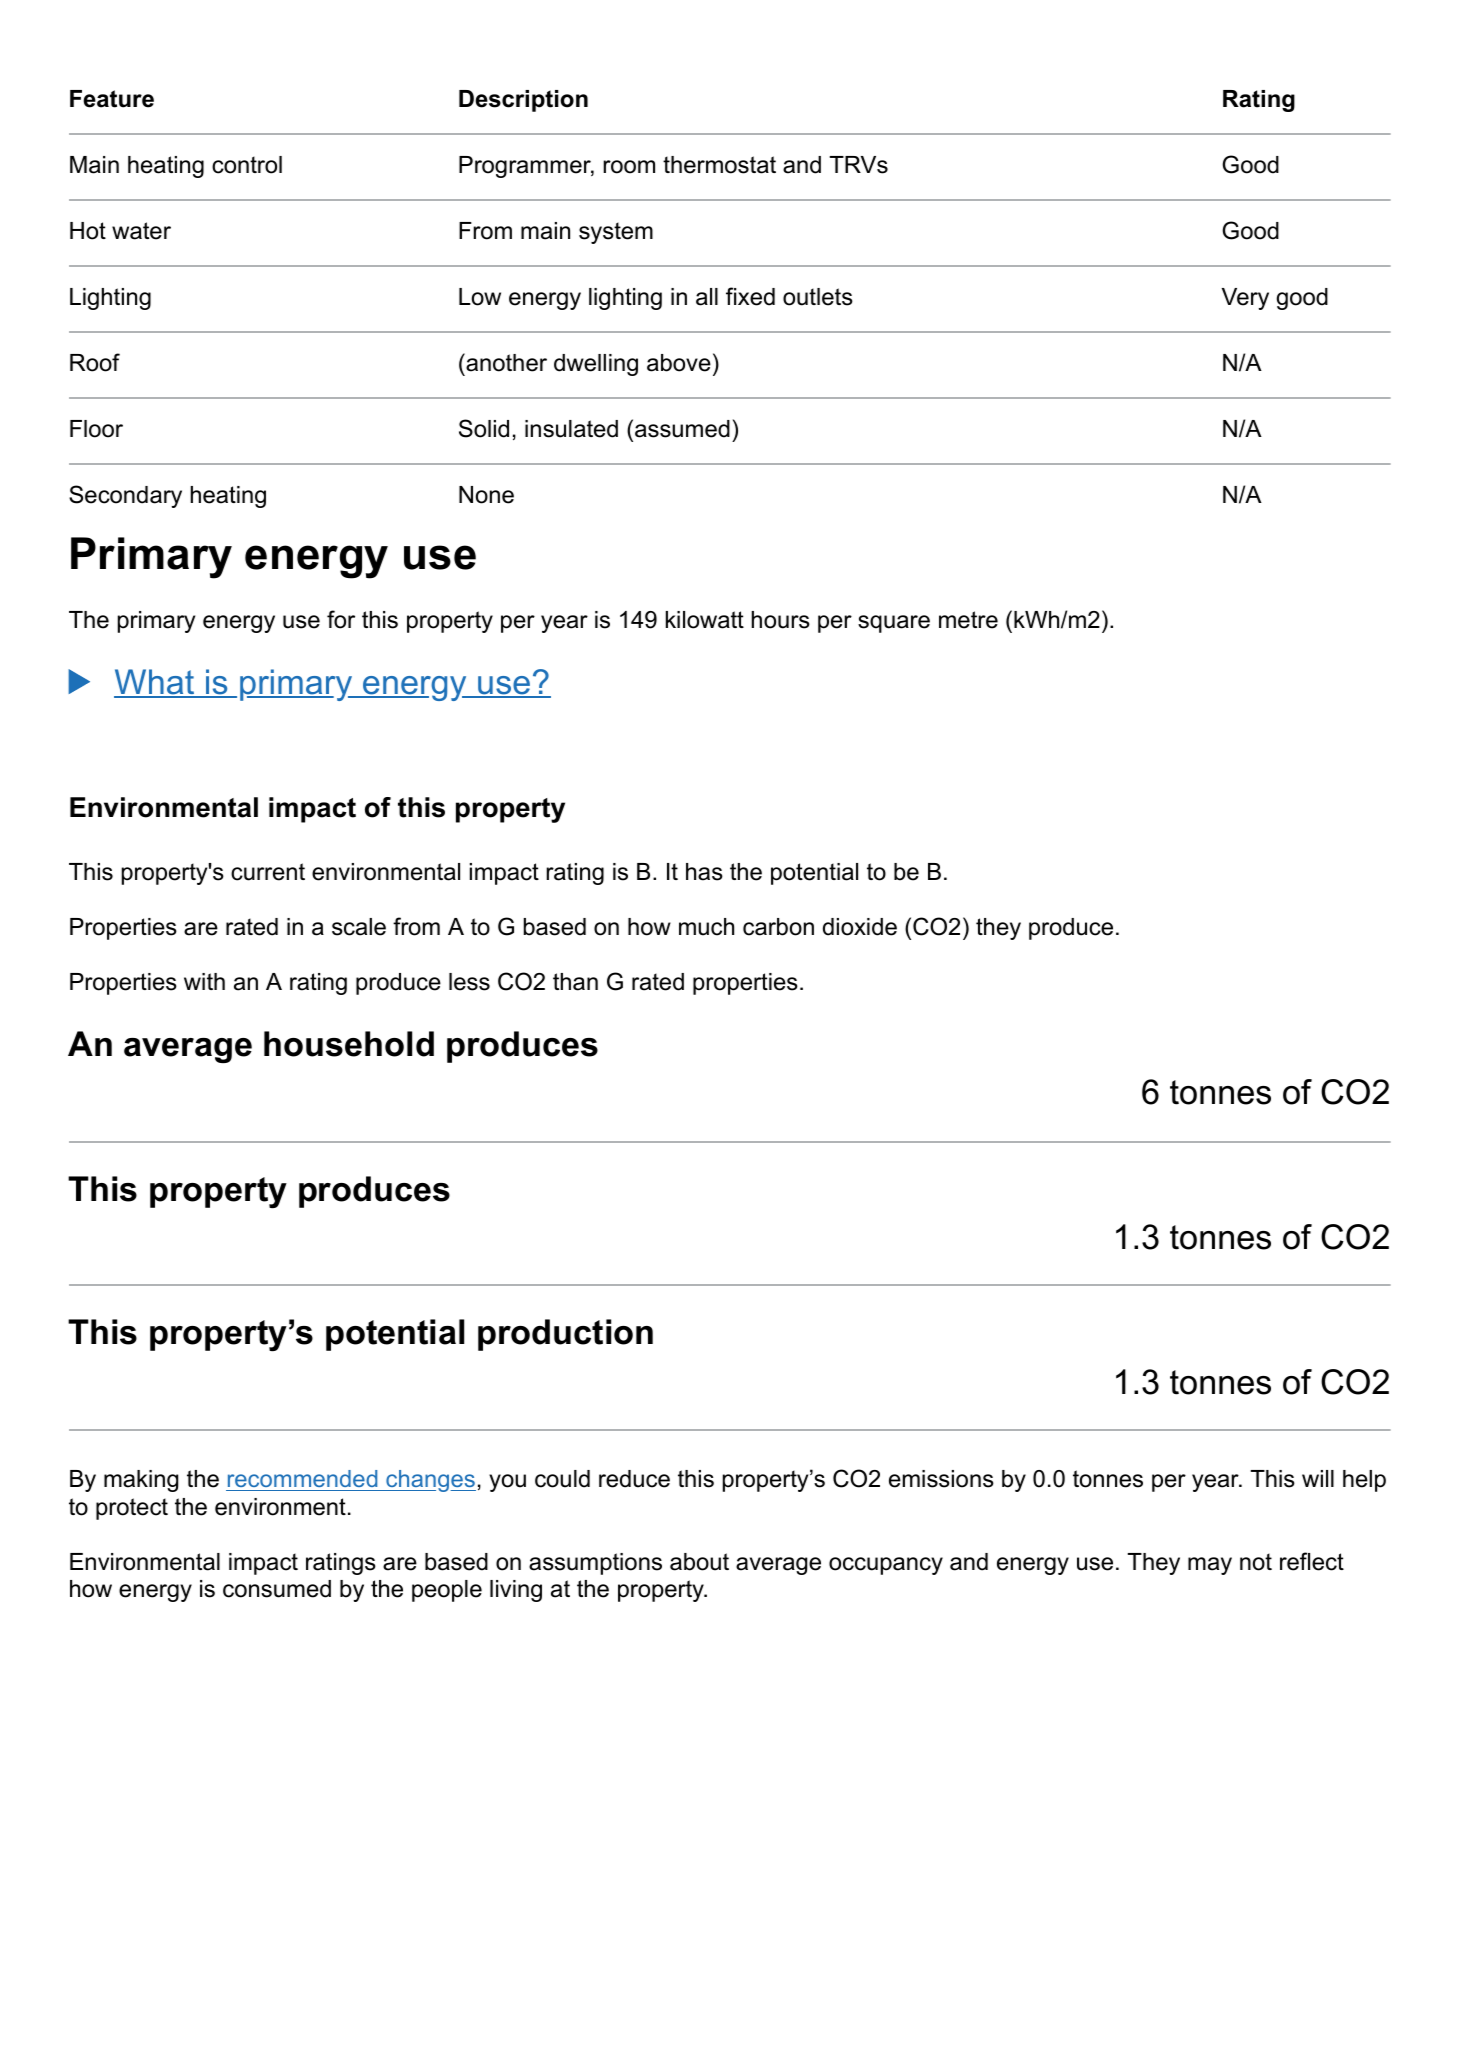 This page has height=2061, width=1459. What do you see at coordinates (575, 982) in the page?
I see `than` at bounding box center [575, 982].
